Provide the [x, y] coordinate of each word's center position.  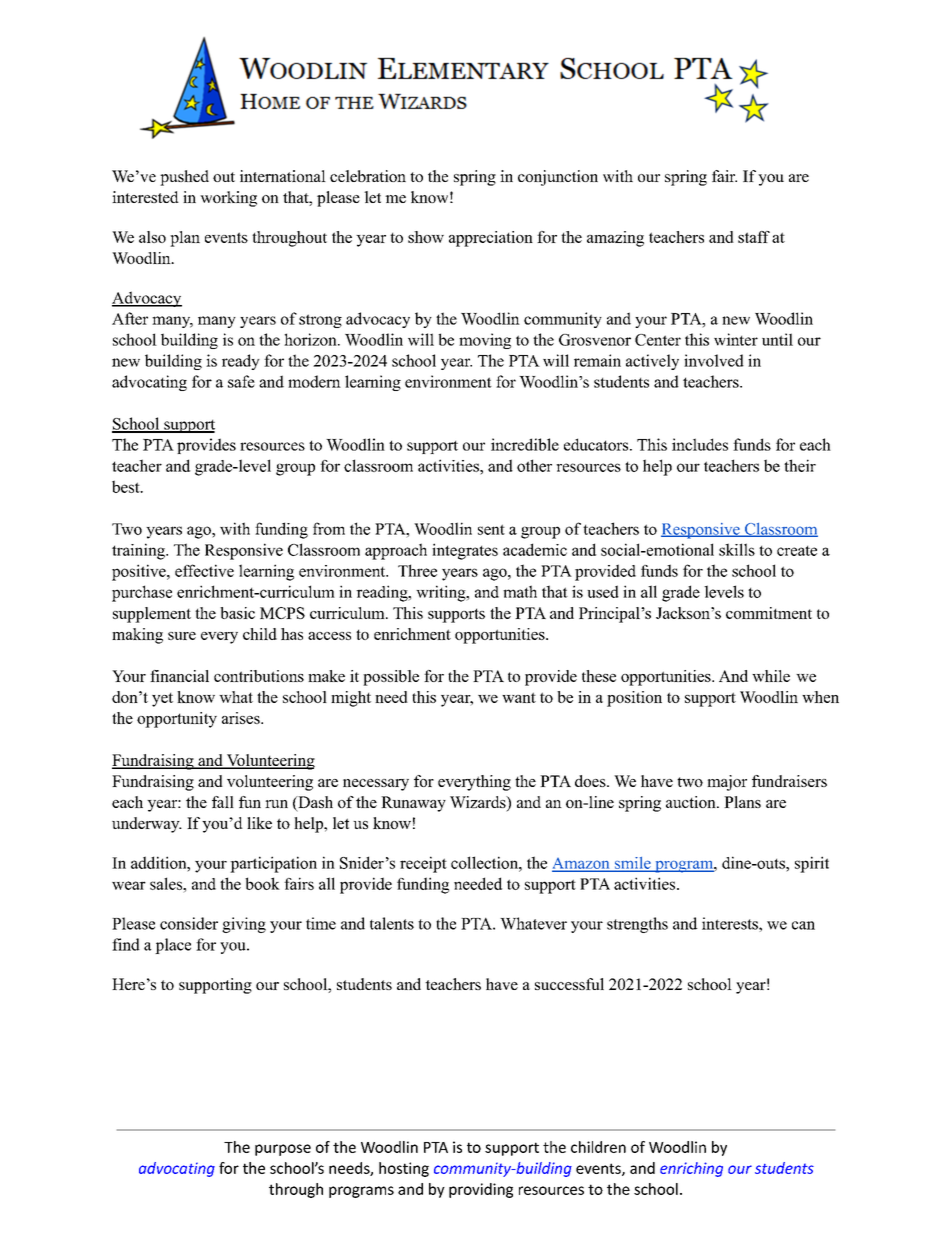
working [228, 199]
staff [754, 237]
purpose [283, 1150]
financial [179, 676]
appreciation [491, 239]
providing [481, 1190]
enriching [691, 1169]
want [519, 697]
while [771, 676]
